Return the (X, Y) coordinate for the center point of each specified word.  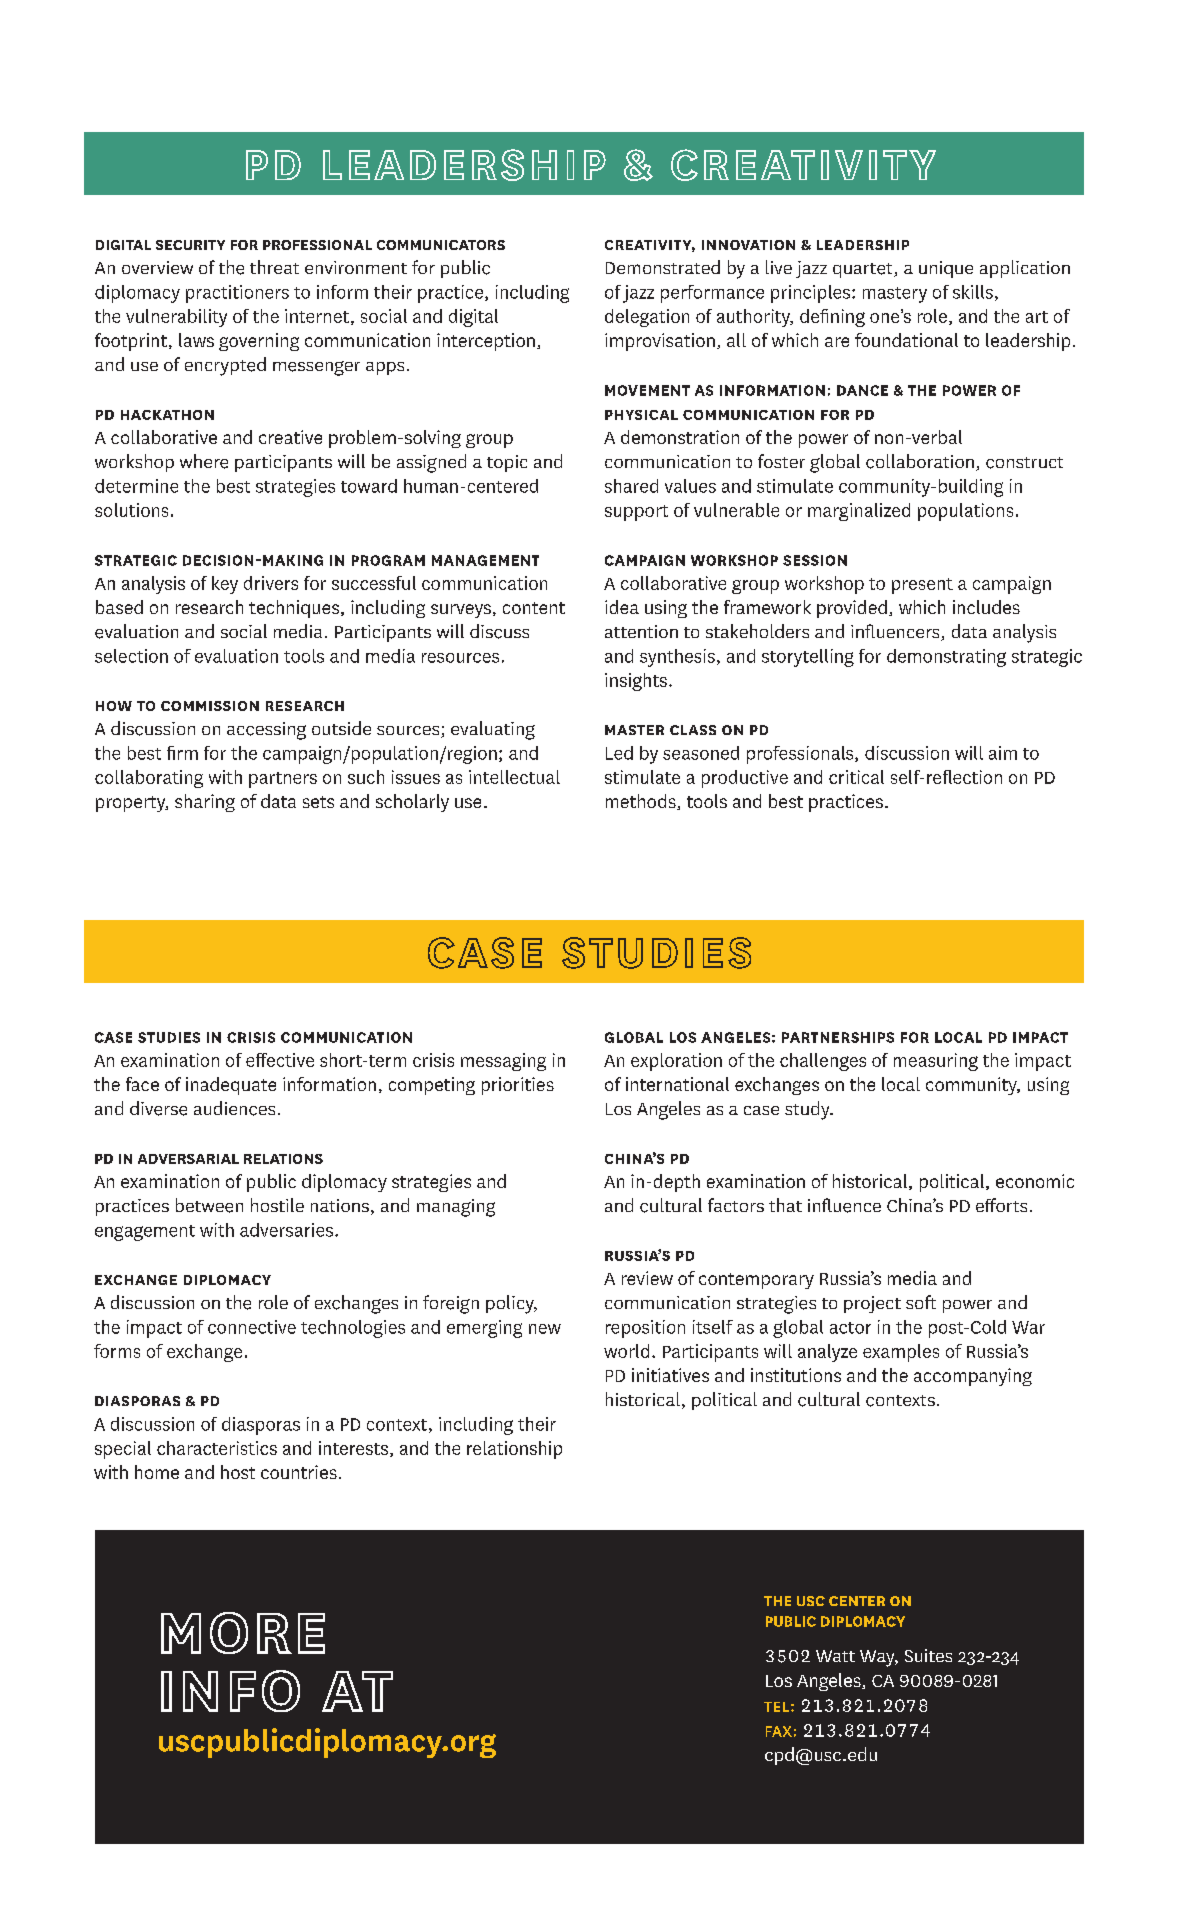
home (157, 1472)
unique (946, 269)
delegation (647, 318)
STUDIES (169, 1037)
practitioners (237, 294)
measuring (936, 1062)
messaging (503, 1062)
